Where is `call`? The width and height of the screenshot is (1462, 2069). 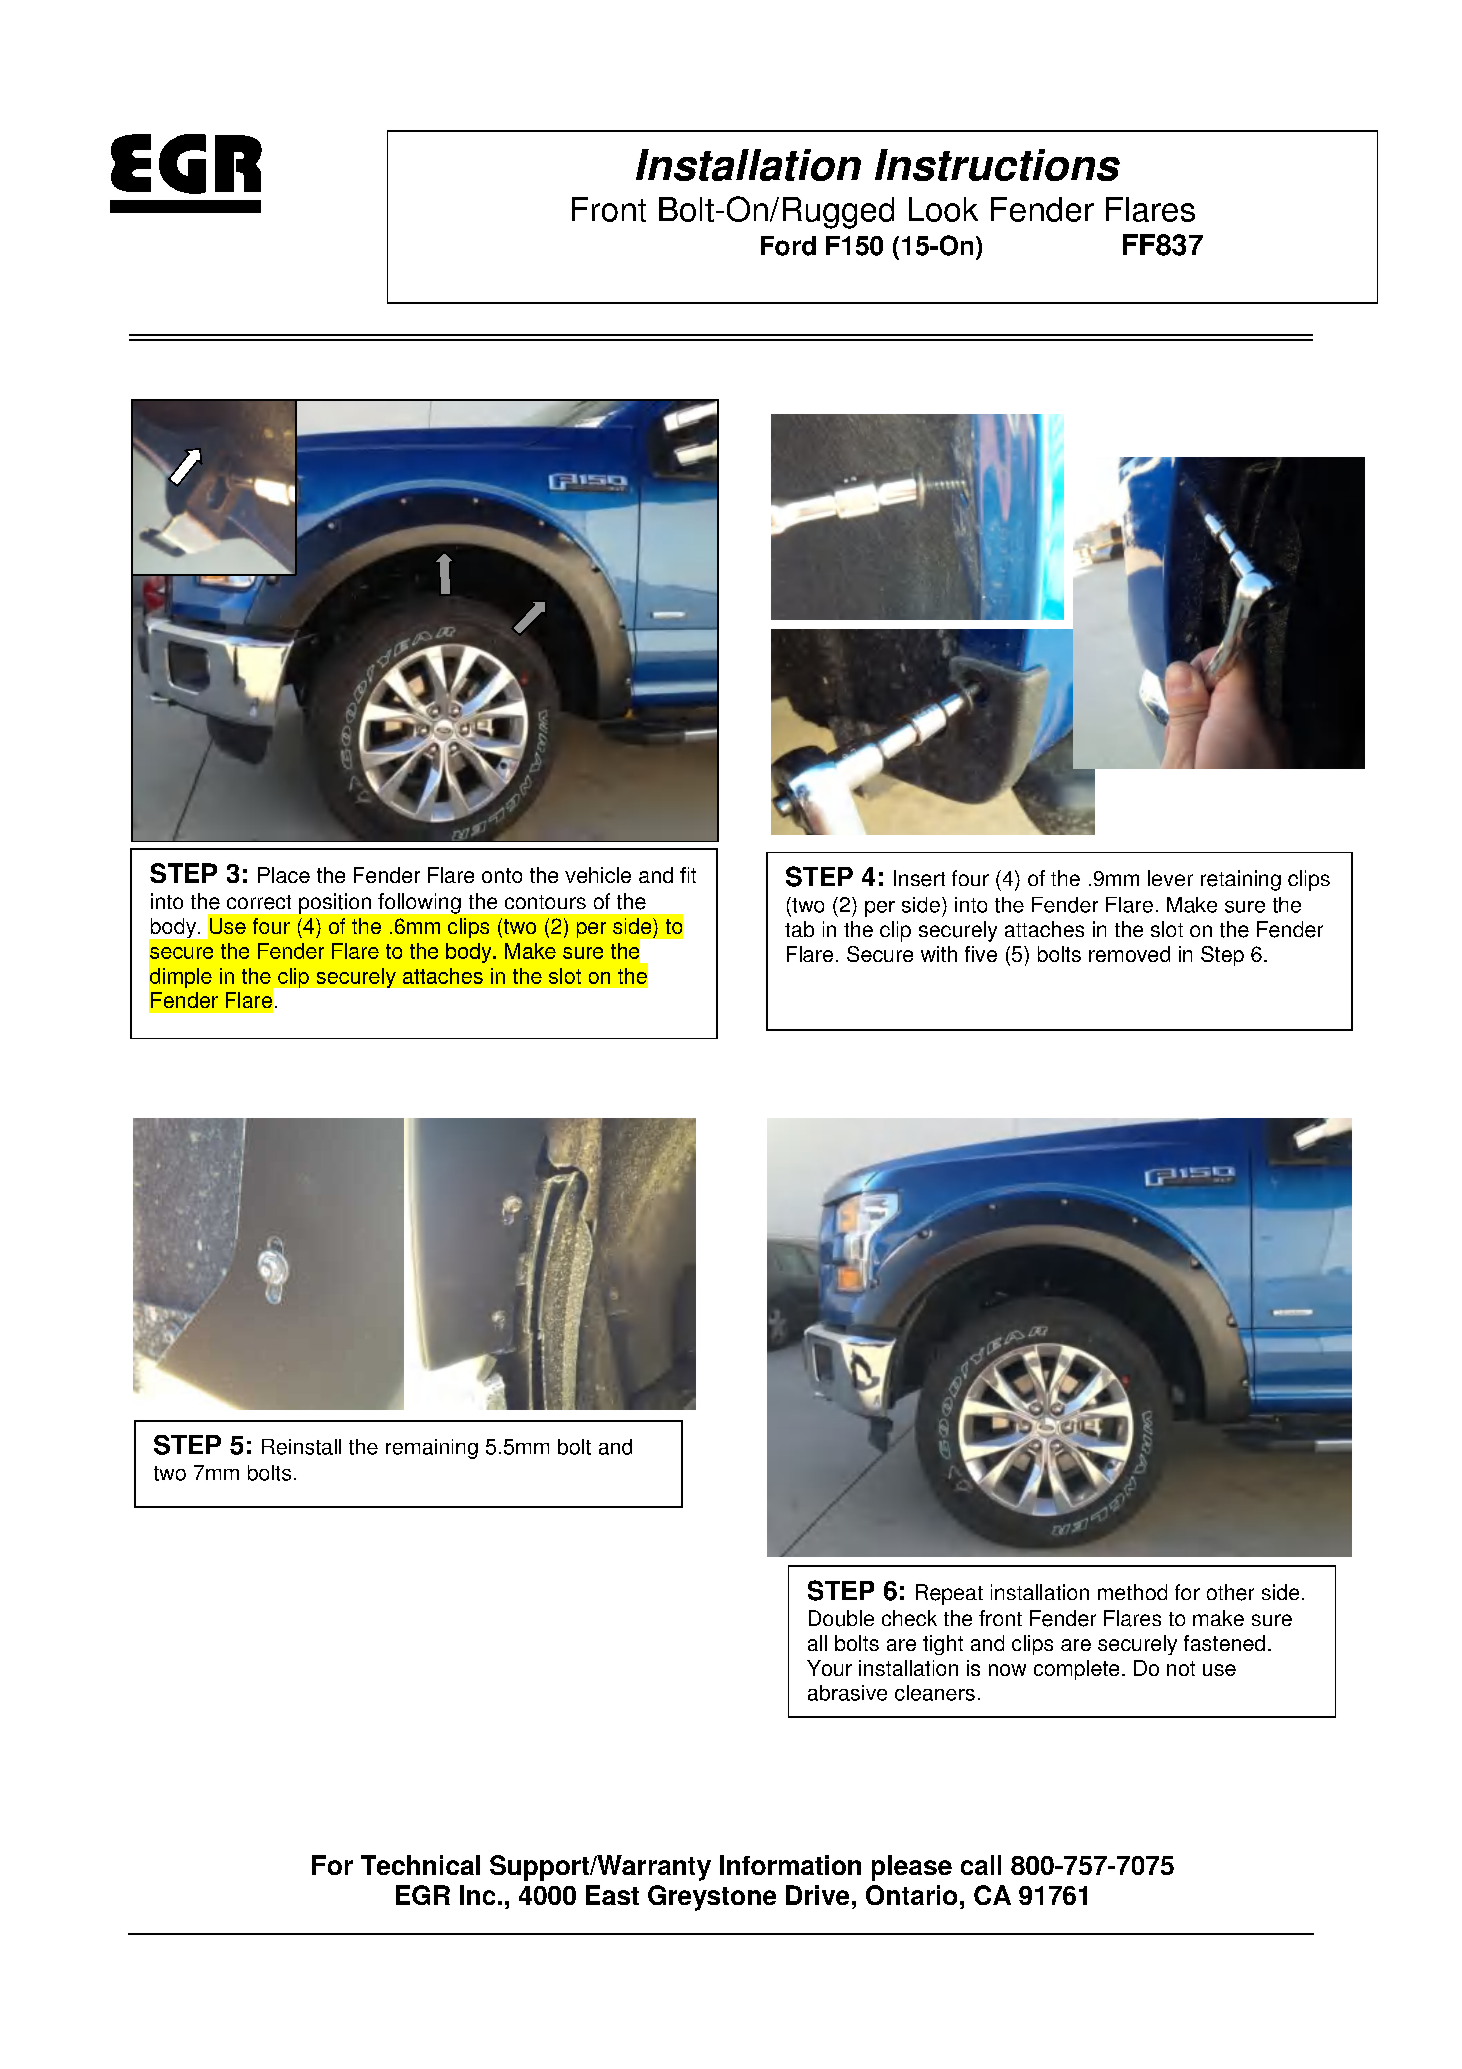
call is located at coordinates (981, 1865).
